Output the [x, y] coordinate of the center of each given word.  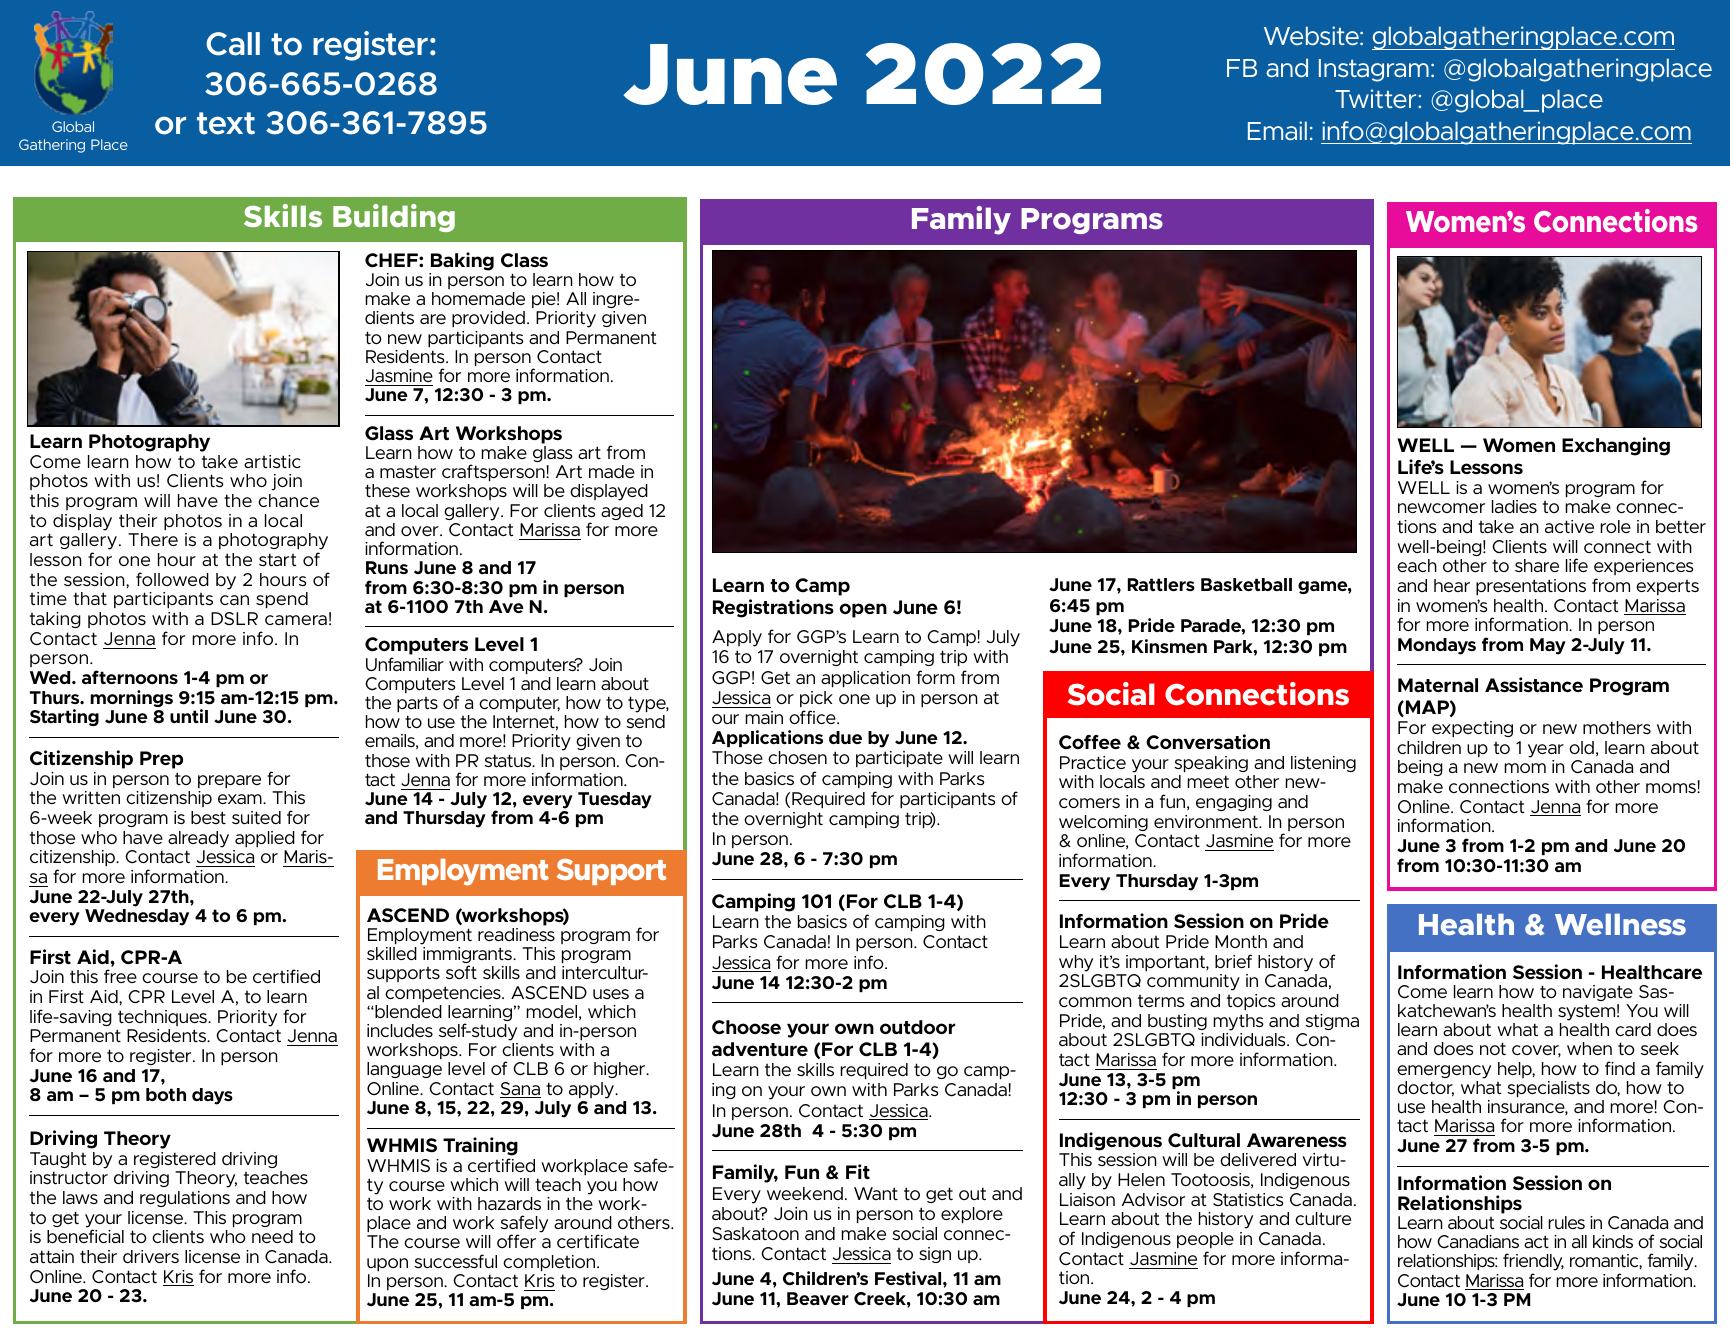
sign [935, 1255]
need [272, 1236]
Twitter [1377, 98]
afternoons [130, 677]
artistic [272, 461]
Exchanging [1616, 446]
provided [488, 319]
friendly [1533, 1263]
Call [233, 44]
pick [816, 699]
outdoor [918, 1027]
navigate [1598, 993]
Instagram [1374, 70]
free [120, 976]
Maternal [1438, 685]
